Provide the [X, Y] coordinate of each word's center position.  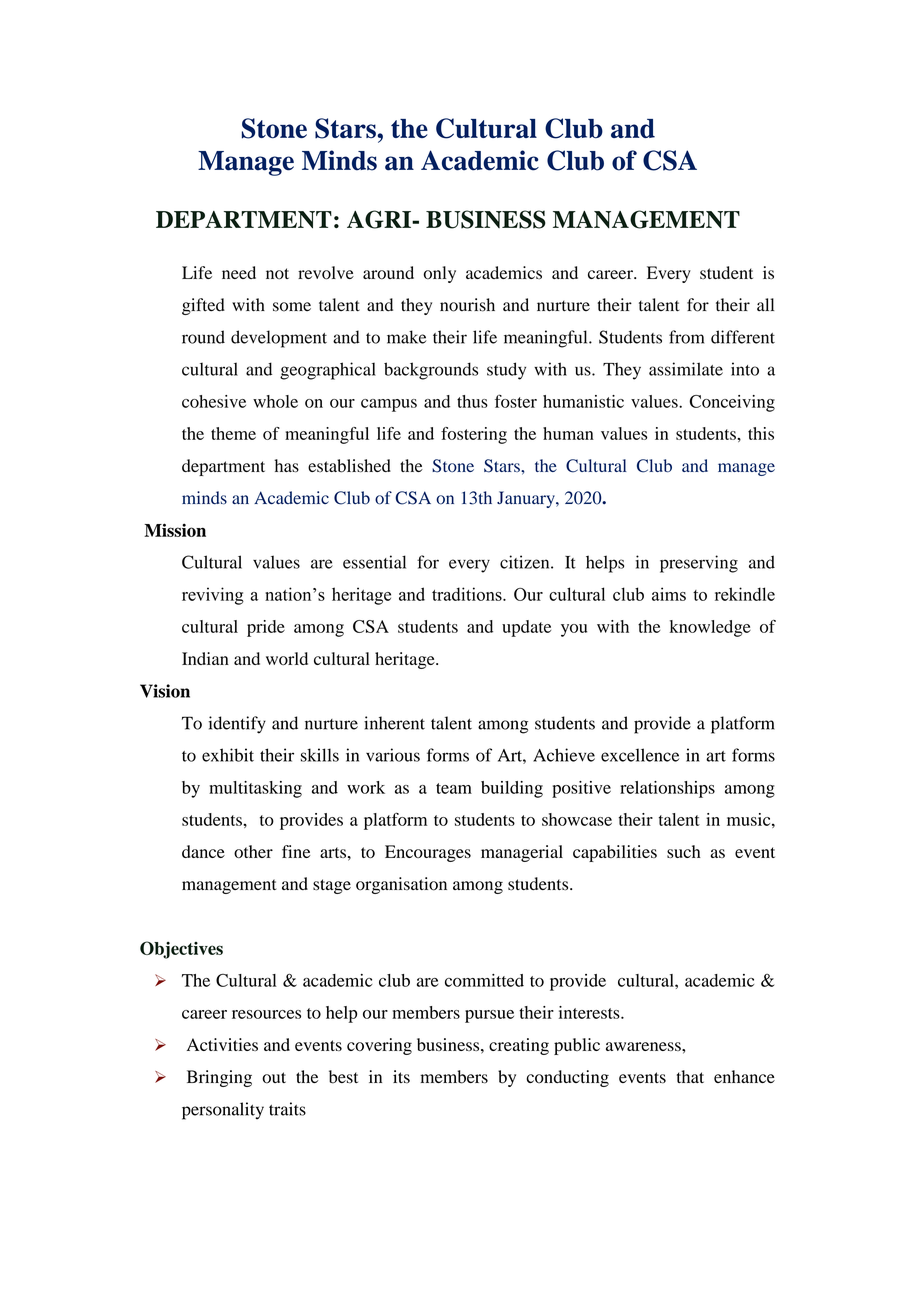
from [686, 337]
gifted [203, 306]
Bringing [219, 1078]
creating [519, 1046]
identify [237, 725]
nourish [467, 305]
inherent [394, 723]
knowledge [710, 628]
